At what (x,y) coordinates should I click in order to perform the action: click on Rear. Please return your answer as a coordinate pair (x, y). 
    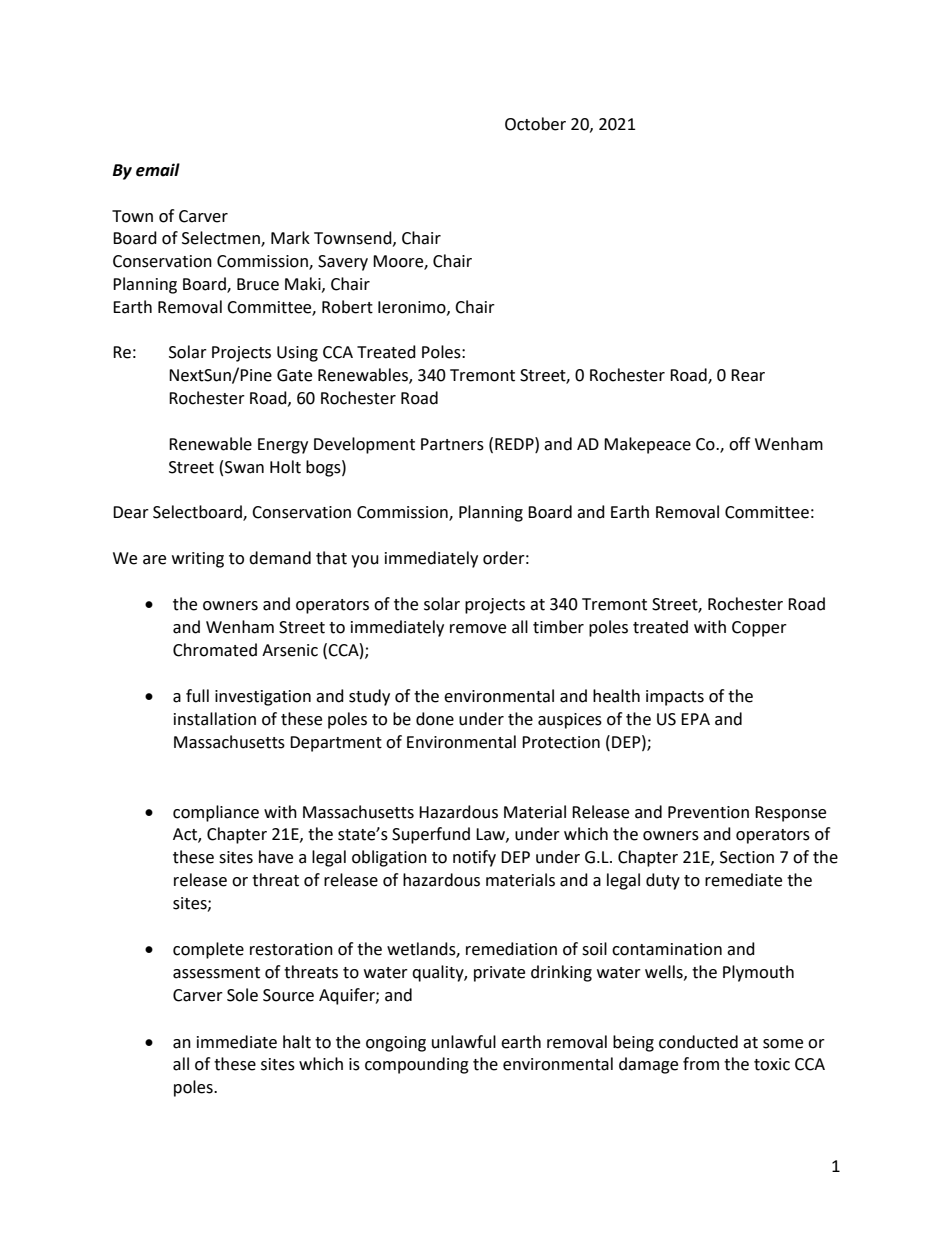
    Looking at the image, I should click on (748, 375).
